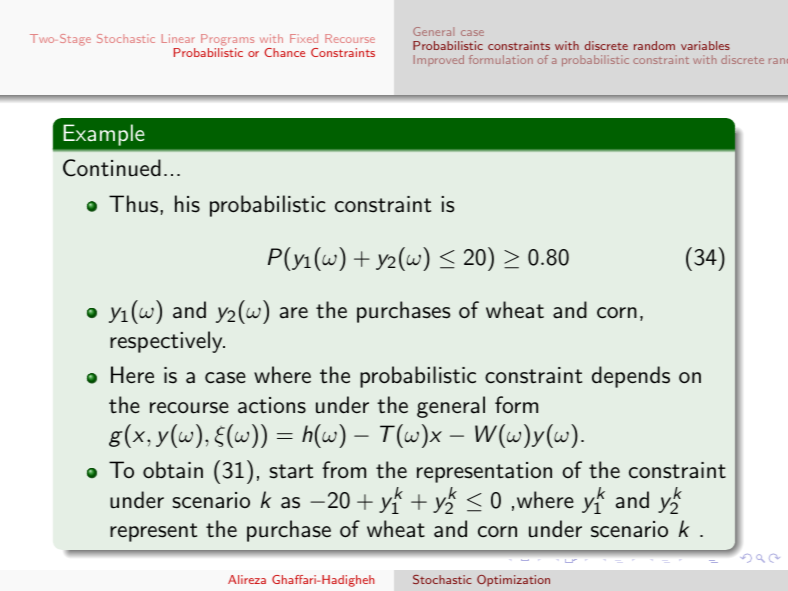 Image resolution: width=788 pixels, height=591 pixels. Describe the element at coordinates (133, 204) in the screenshot. I see `Thus` at that location.
